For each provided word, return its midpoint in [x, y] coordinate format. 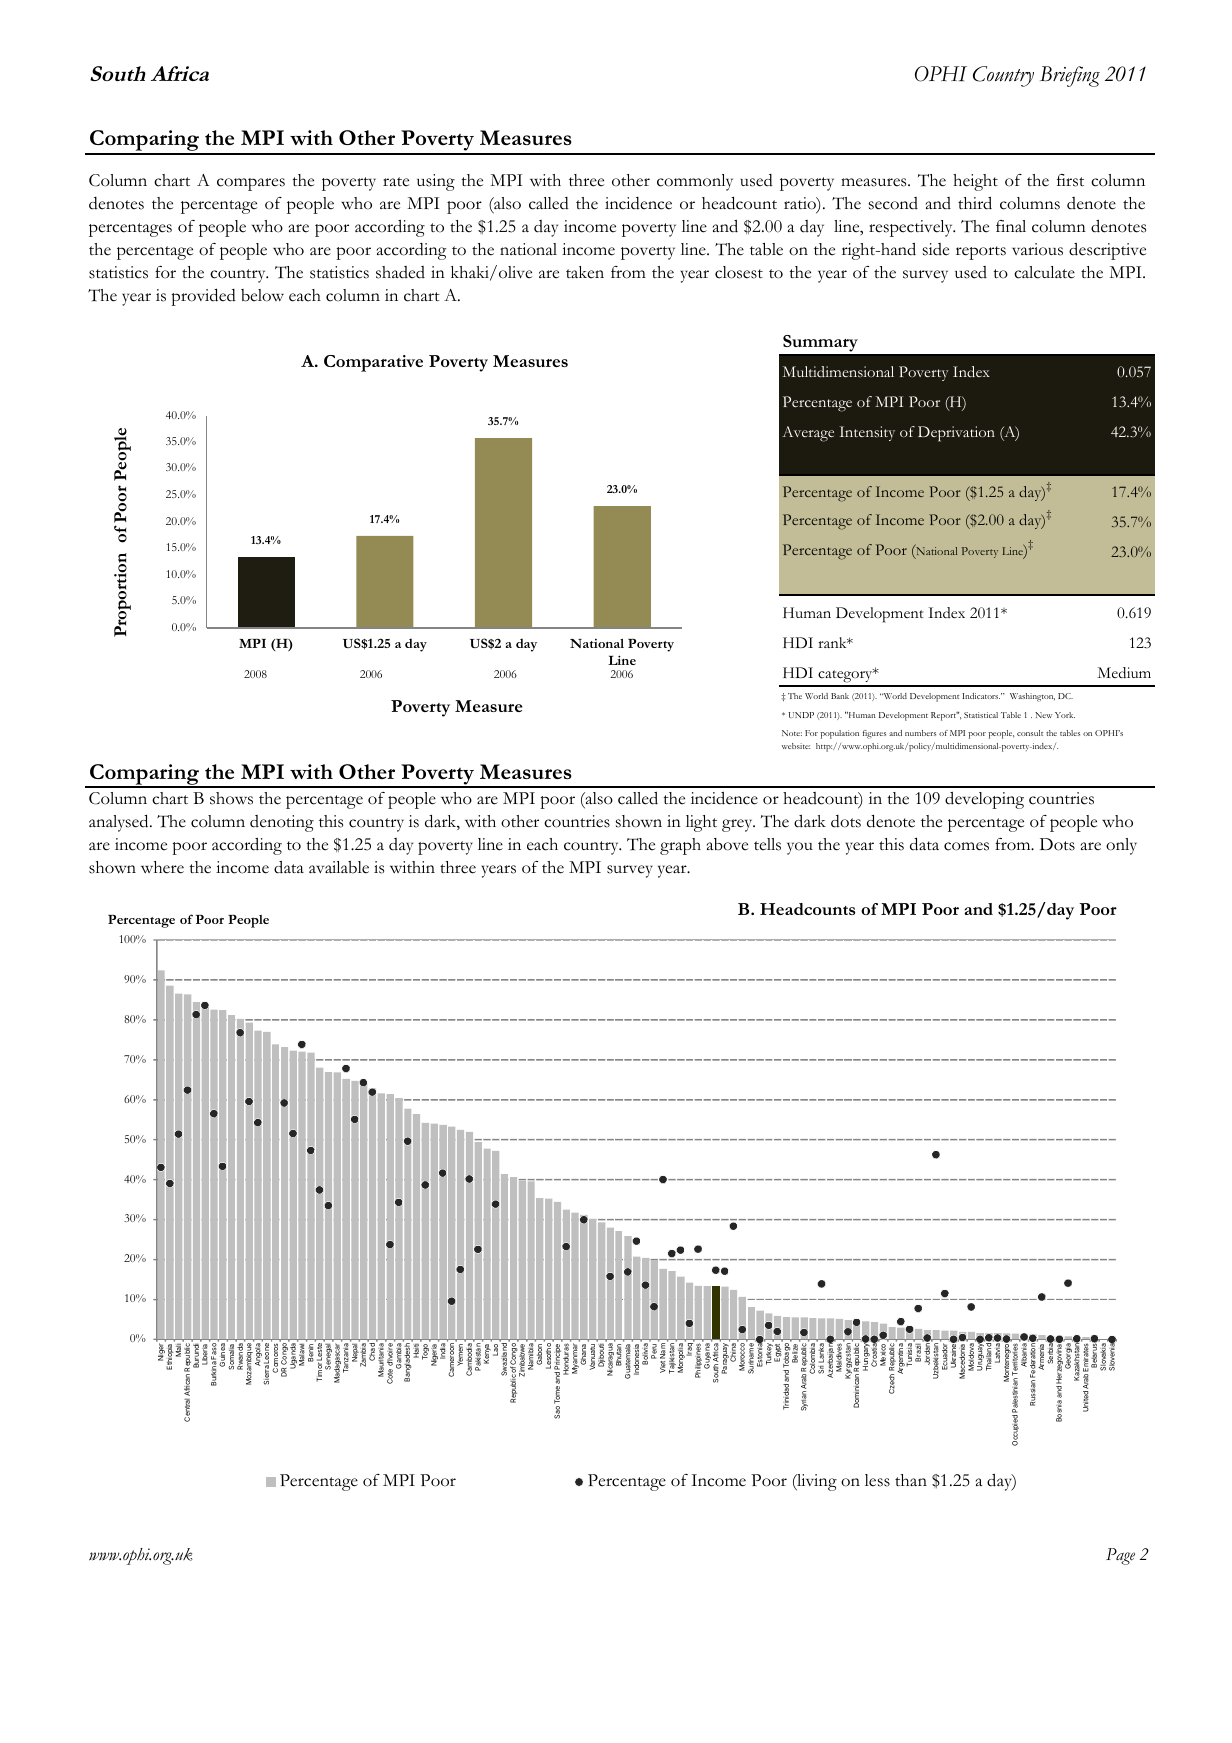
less [877, 1480]
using [436, 182]
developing [984, 800]
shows [231, 798]
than [911, 1480]
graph [680, 846]
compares [251, 184]
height [975, 182]
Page [1120, 1556]
